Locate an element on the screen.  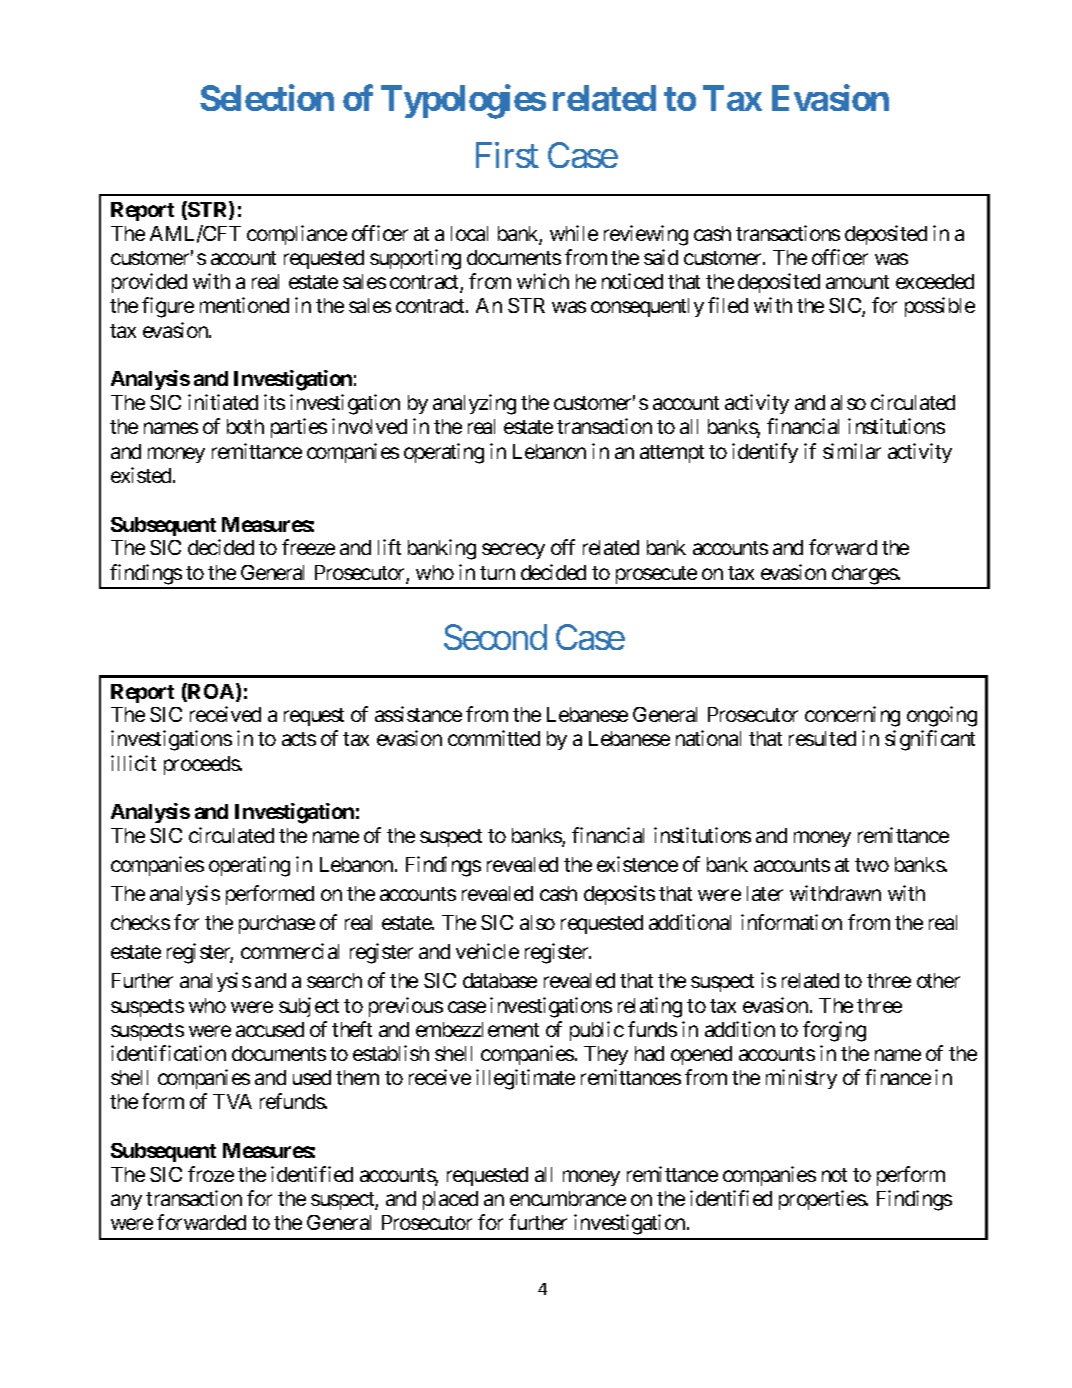
analyzing is located at coordinates (474, 404).
